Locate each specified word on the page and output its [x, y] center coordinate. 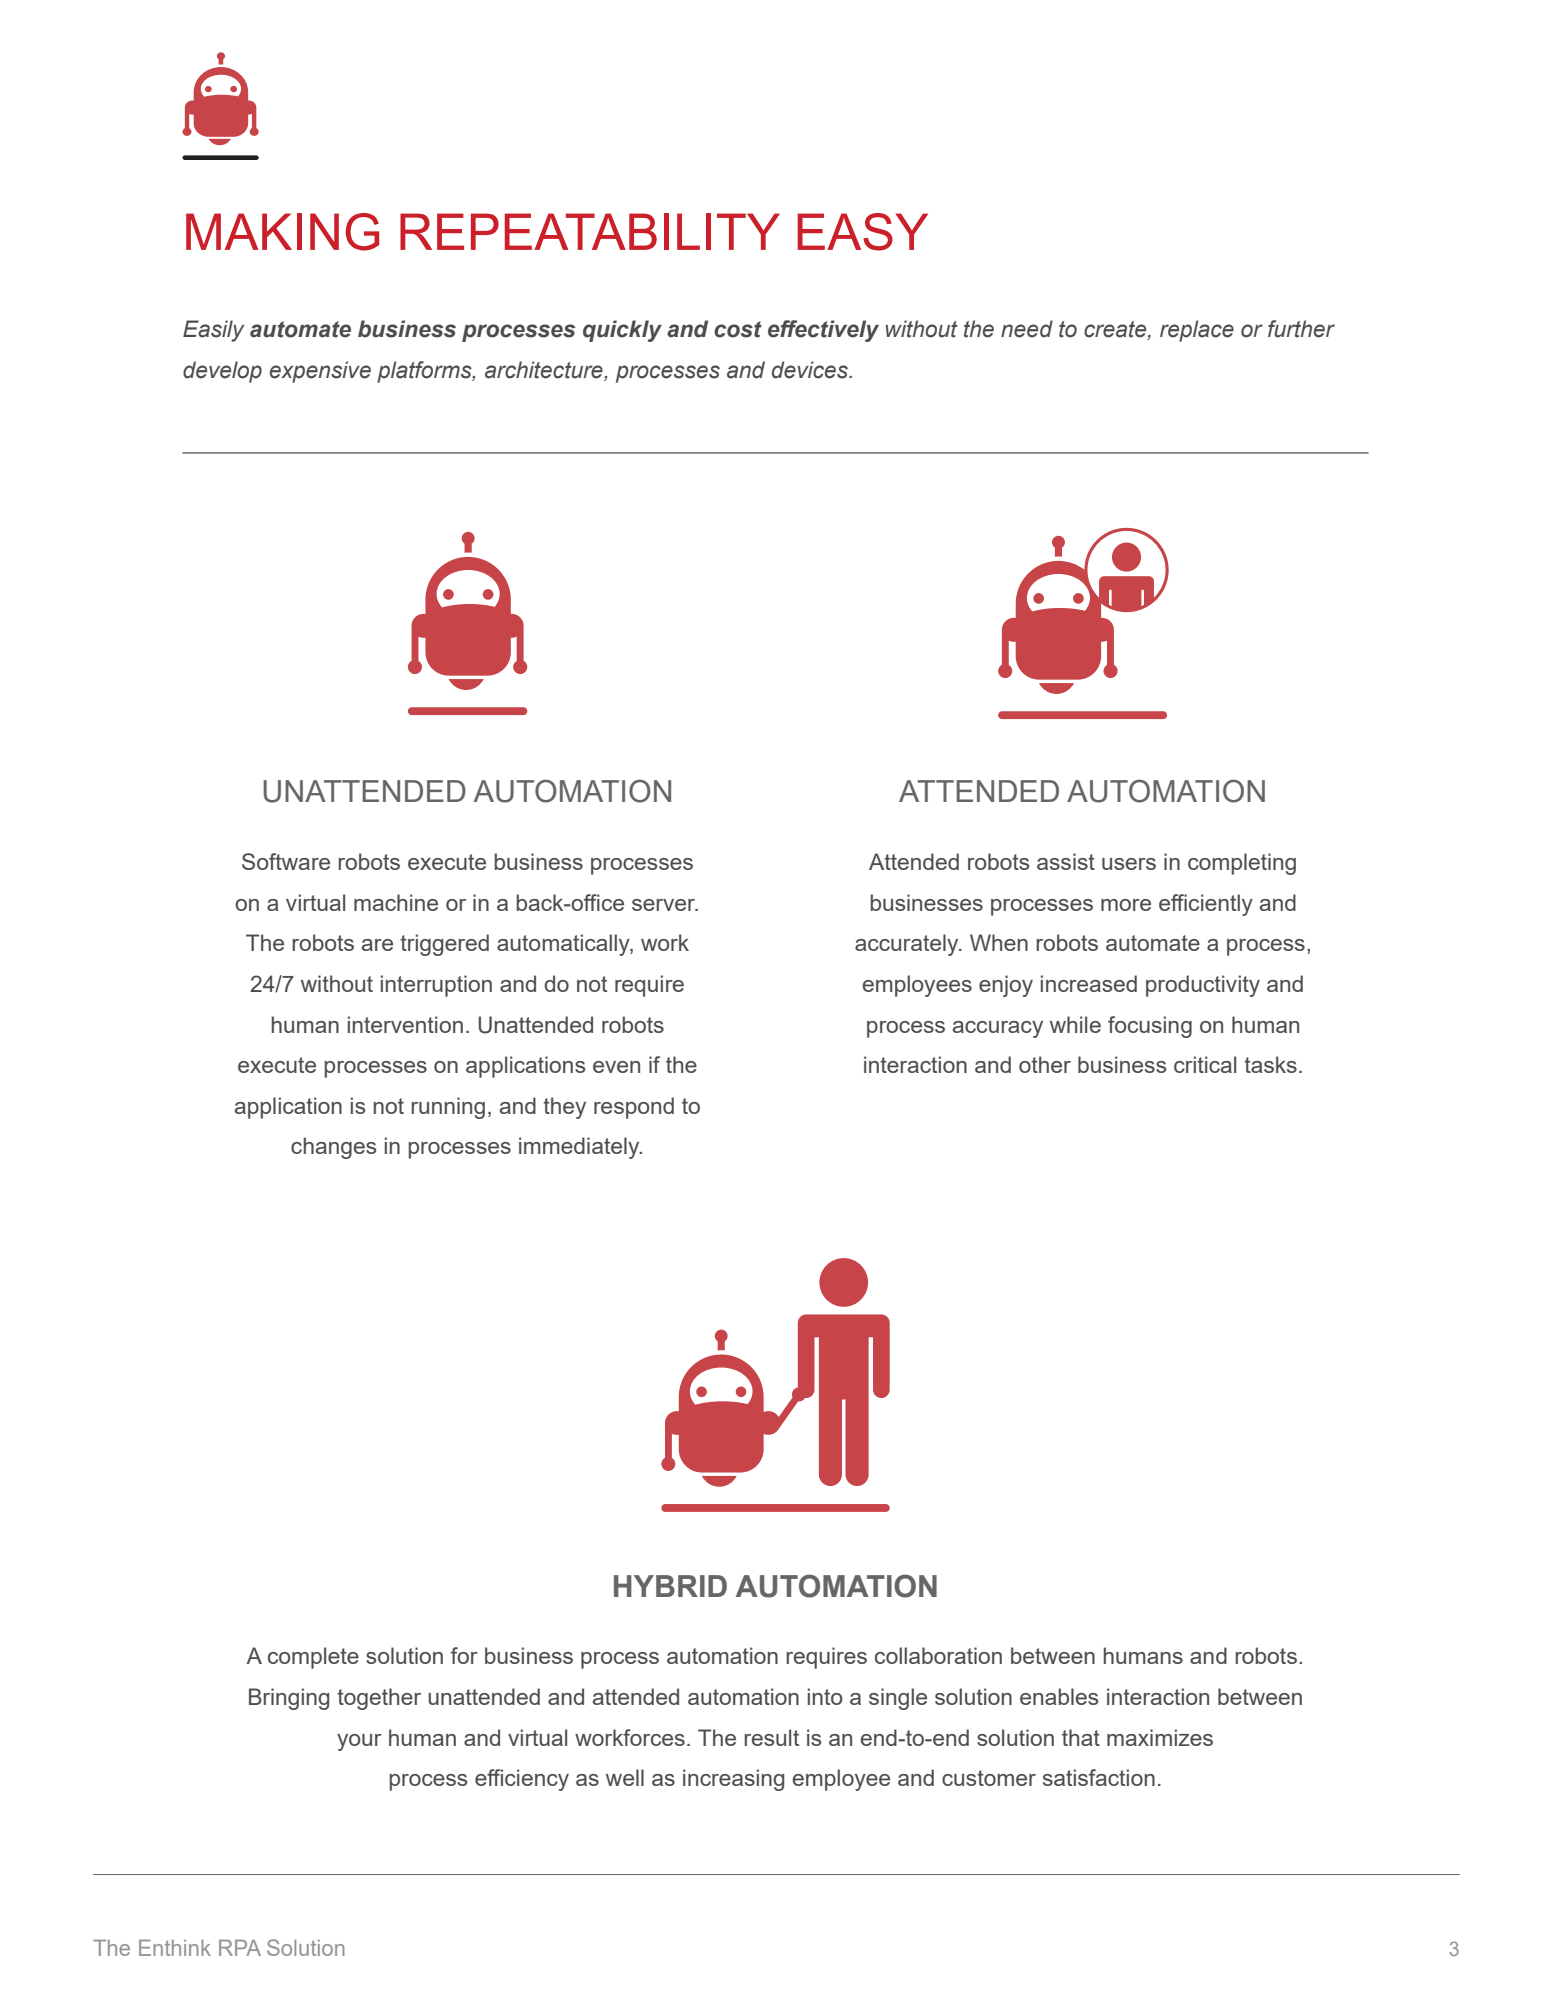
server [665, 905]
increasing [733, 1780]
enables [1059, 1696]
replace [1197, 331]
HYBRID [670, 1586]
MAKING [282, 232]
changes [333, 1148]
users [1129, 864]
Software [286, 861]
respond [634, 1108]
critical [1205, 1064]
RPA [240, 1948]
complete [313, 1658]
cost [738, 329]
